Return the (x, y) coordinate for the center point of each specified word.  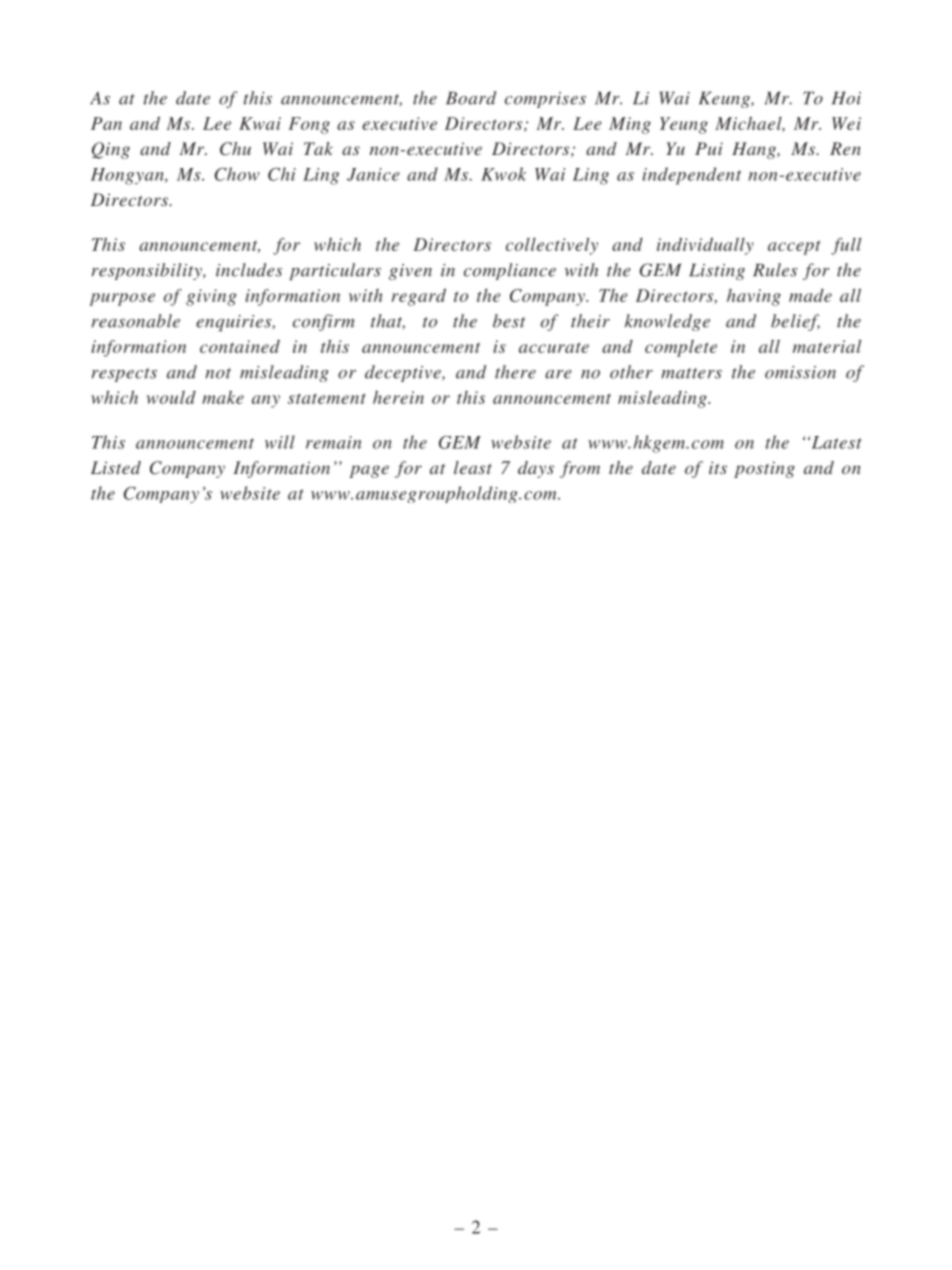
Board (471, 98)
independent (692, 176)
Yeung (684, 125)
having (754, 297)
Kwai (260, 123)
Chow (237, 174)
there (515, 372)
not (218, 373)
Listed (116, 467)
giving (211, 297)
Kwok (503, 174)
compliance (510, 271)
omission (800, 372)
